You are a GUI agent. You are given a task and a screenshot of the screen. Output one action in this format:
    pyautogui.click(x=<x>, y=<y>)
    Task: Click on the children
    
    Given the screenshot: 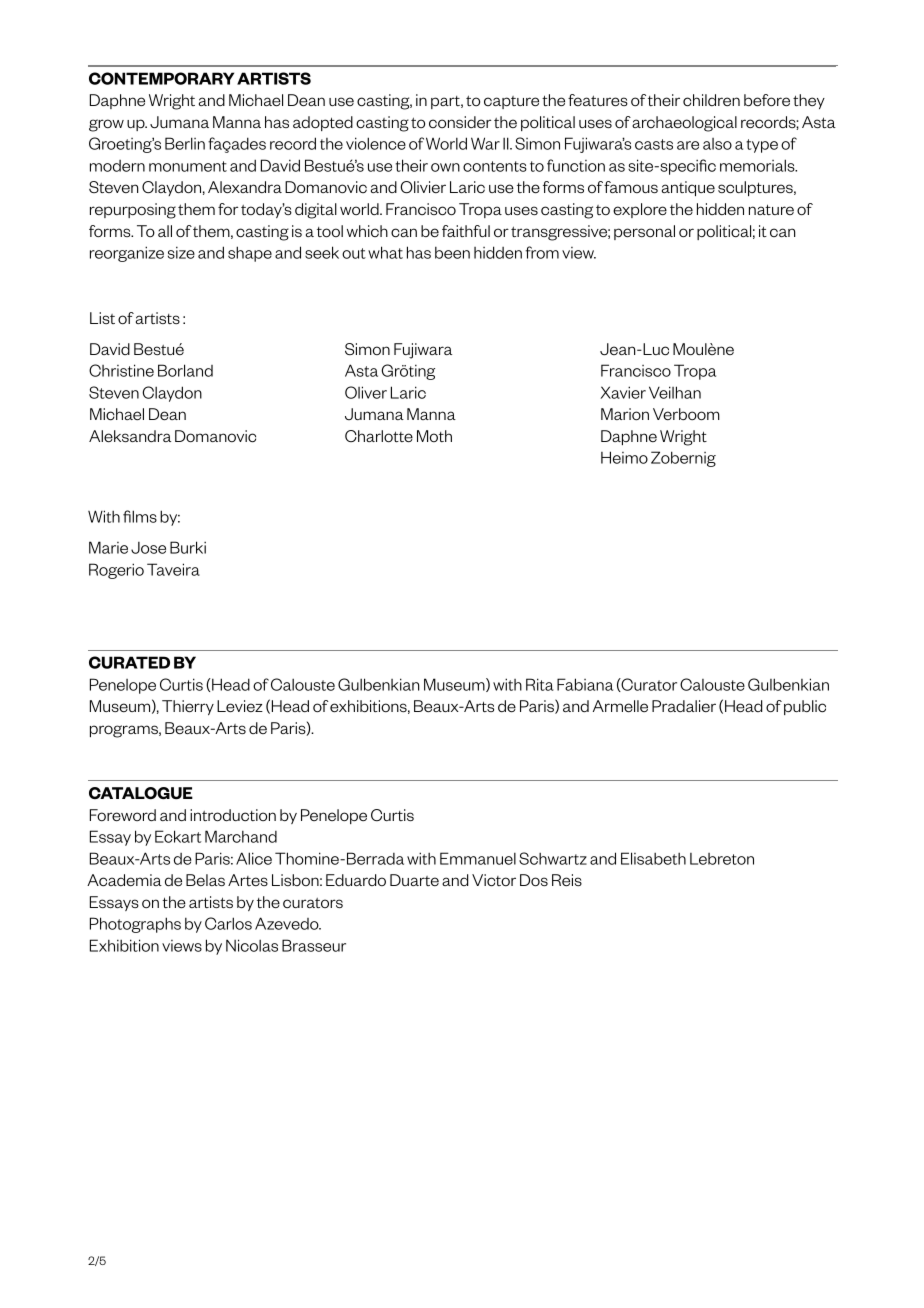 What is the action you would take?
    pyautogui.click(x=711, y=100)
